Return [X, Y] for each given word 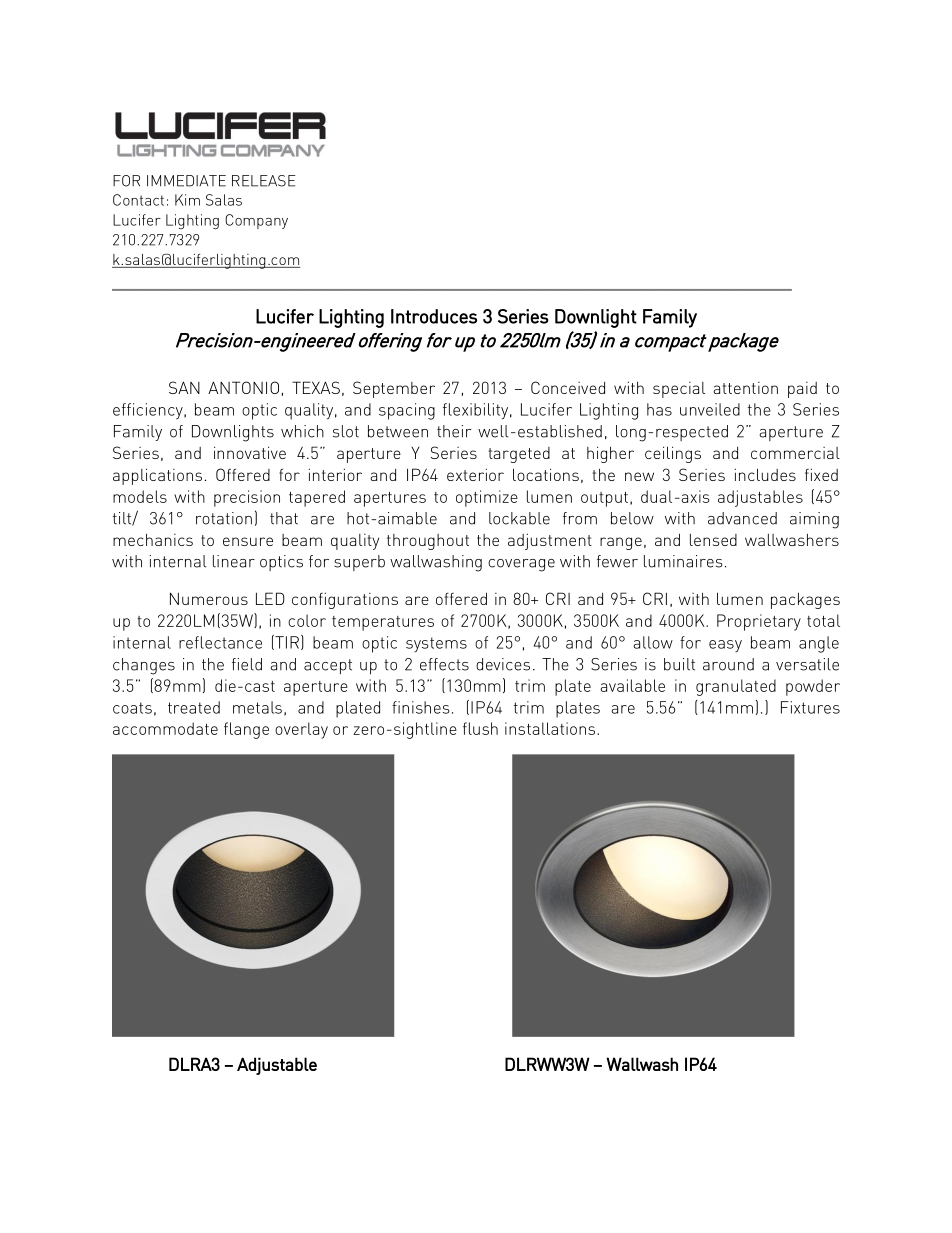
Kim [187, 200]
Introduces [434, 316]
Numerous [209, 598]
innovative [250, 452]
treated [194, 707]
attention [745, 388]
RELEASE [263, 181]
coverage [521, 565]
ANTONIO [243, 387]
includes [765, 474]
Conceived [568, 387]
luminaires [683, 561]
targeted [519, 455]
